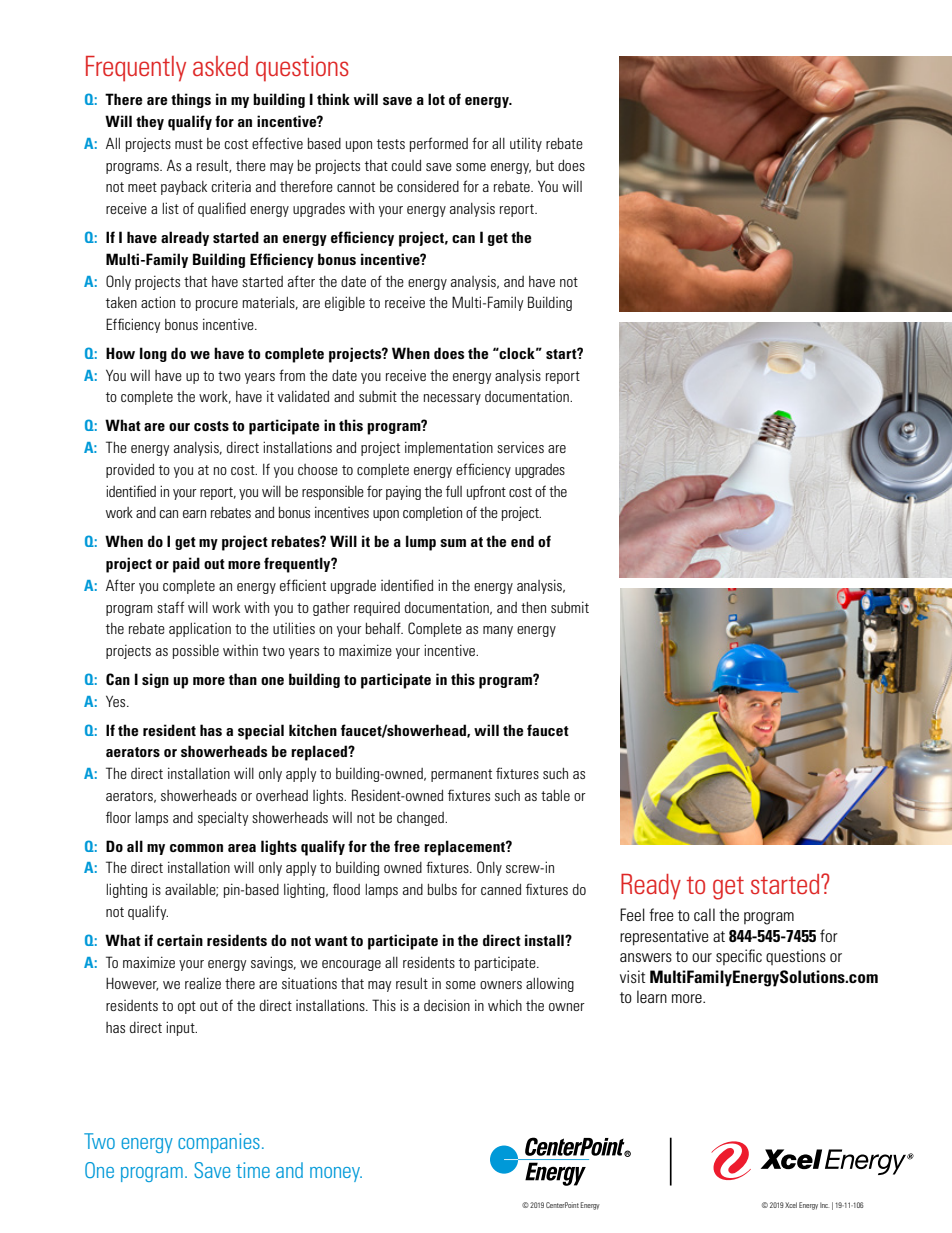  What do you see at coordinates (191, 100) in the screenshot?
I see `things` at bounding box center [191, 100].
